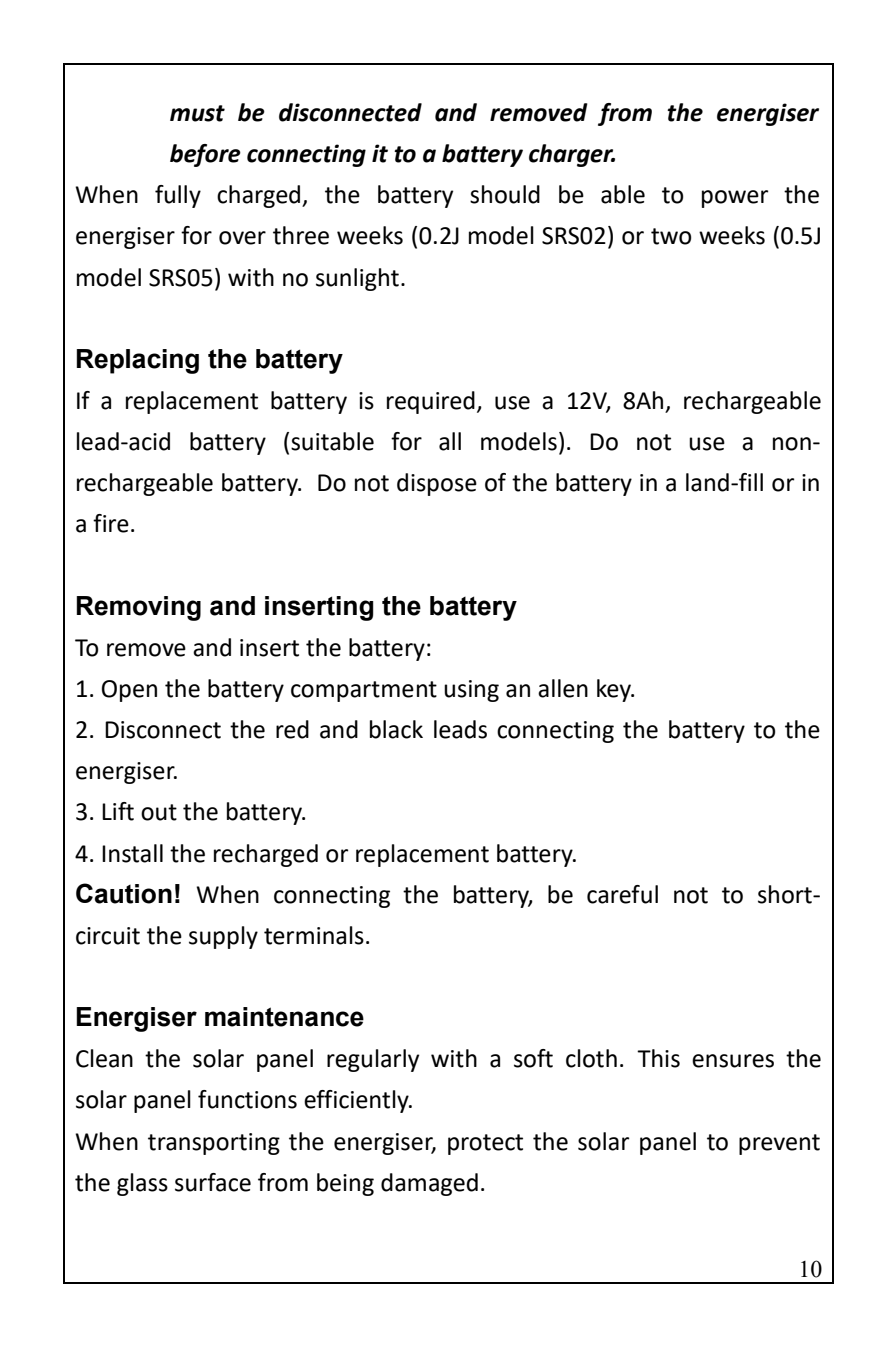 The height and width of the screenshot is (1345, 896). Describe the element at coordinates (214, 1144) in the screenshot. I see `transporting` at that location.
